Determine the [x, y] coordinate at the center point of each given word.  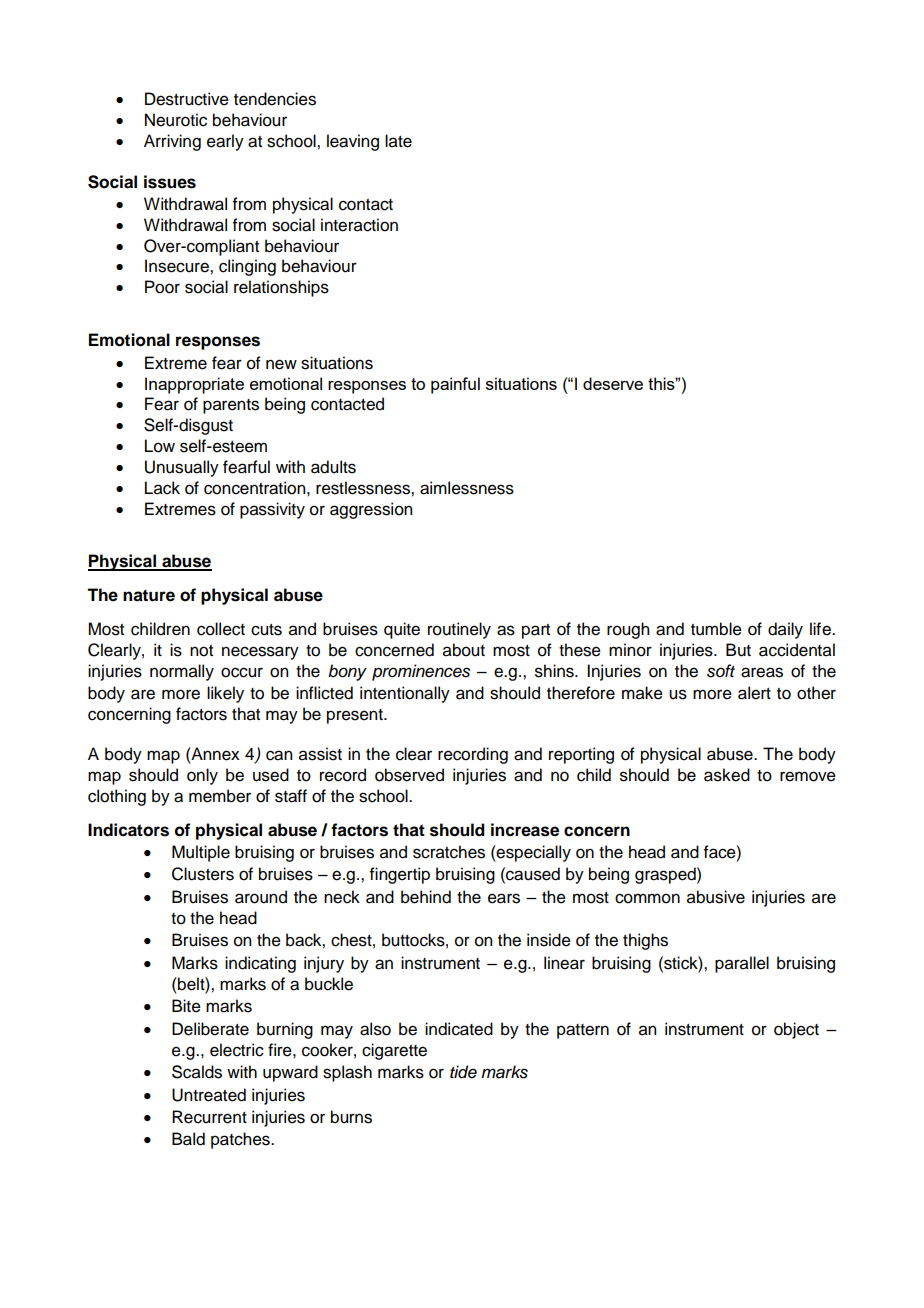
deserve [613, 383]
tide [463, 1072]
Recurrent [209, 1117]
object [796, 1030]
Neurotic [176, 120]
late [398, 141]
